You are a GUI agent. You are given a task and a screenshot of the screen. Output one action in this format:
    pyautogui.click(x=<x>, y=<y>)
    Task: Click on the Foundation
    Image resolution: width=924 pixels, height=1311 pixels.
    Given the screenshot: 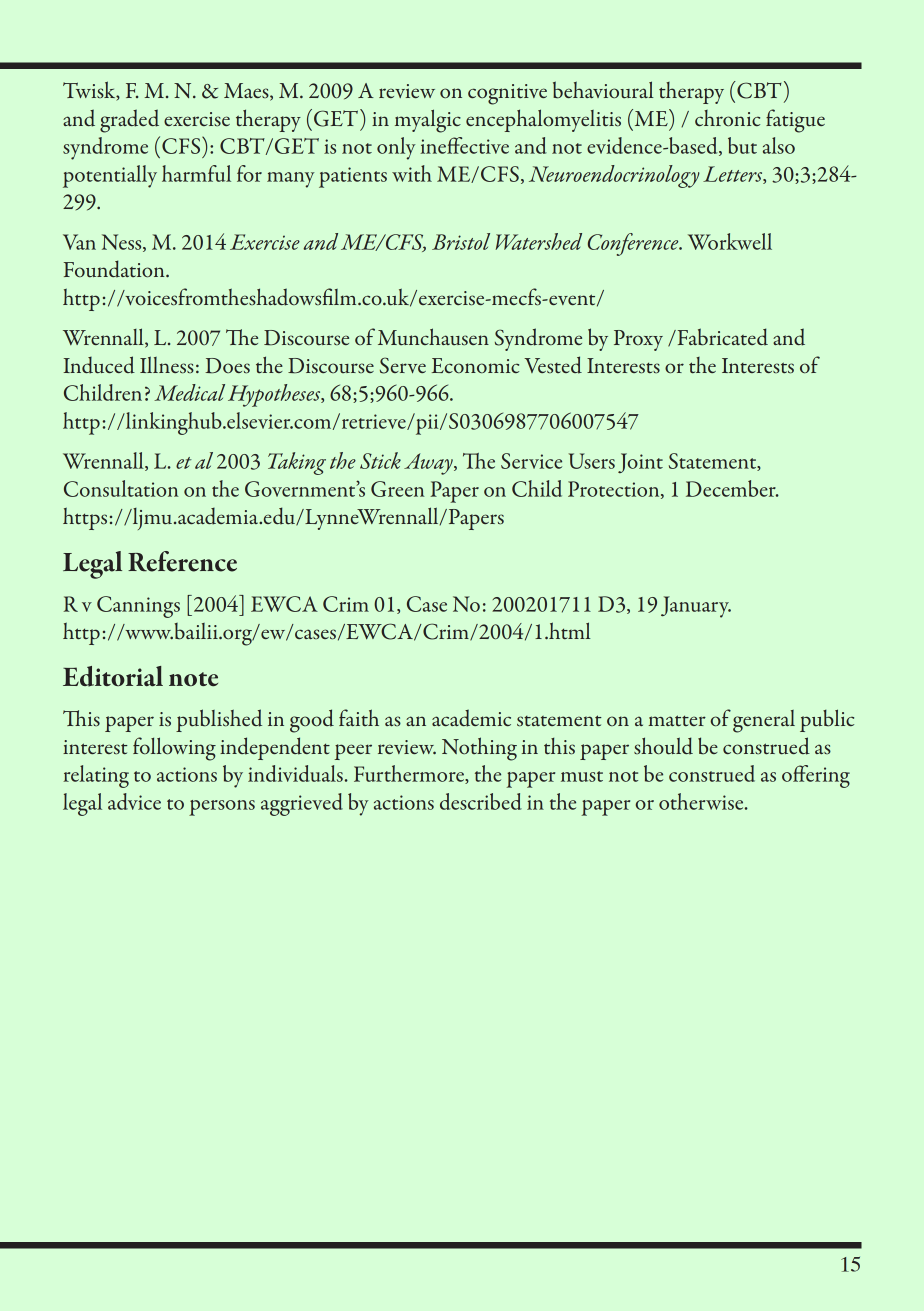 What is the action you would take?
    pyautogui.click(x=115, y=269)
